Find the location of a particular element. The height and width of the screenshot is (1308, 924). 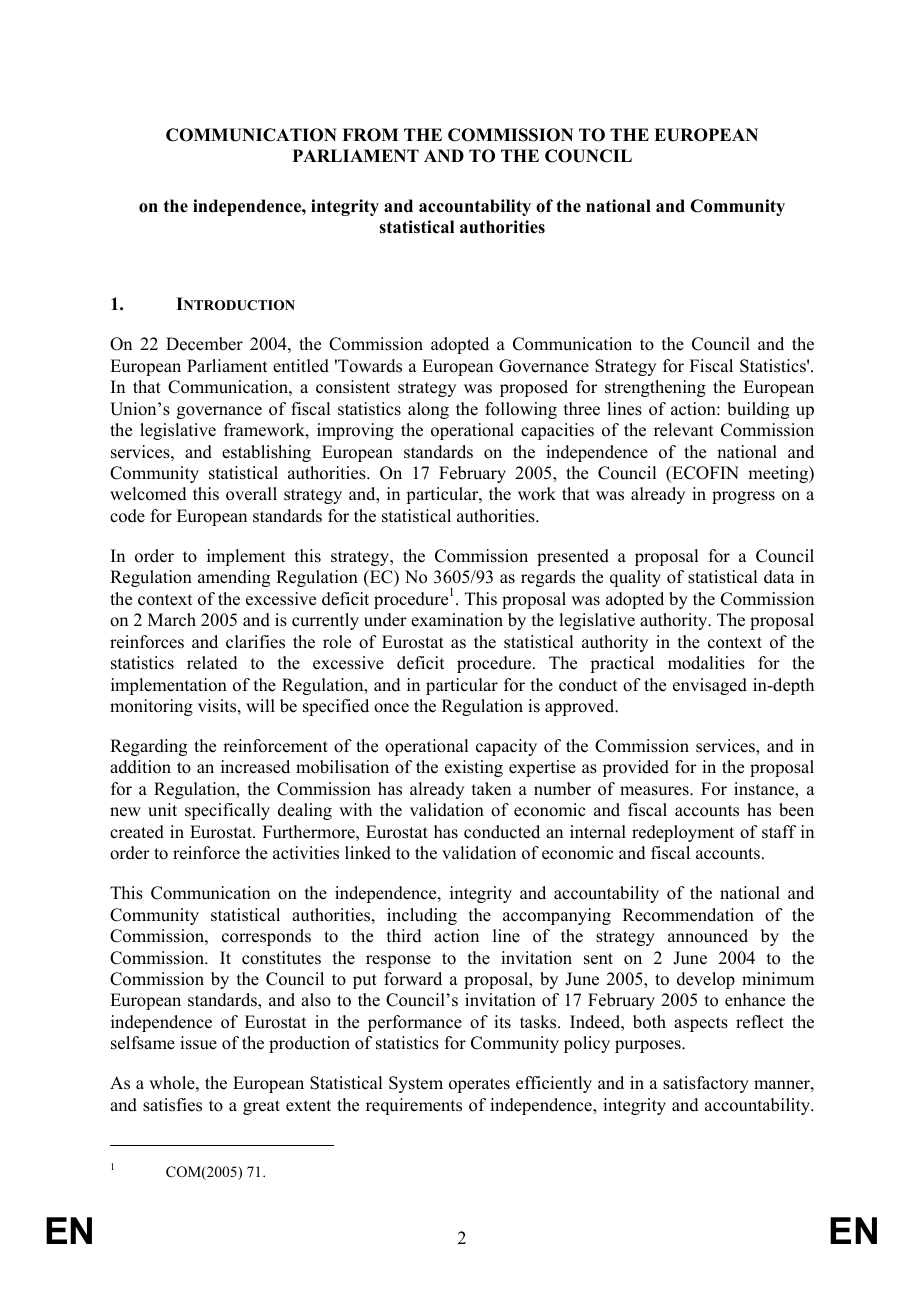

examination is located at coordinates (457, 620).
